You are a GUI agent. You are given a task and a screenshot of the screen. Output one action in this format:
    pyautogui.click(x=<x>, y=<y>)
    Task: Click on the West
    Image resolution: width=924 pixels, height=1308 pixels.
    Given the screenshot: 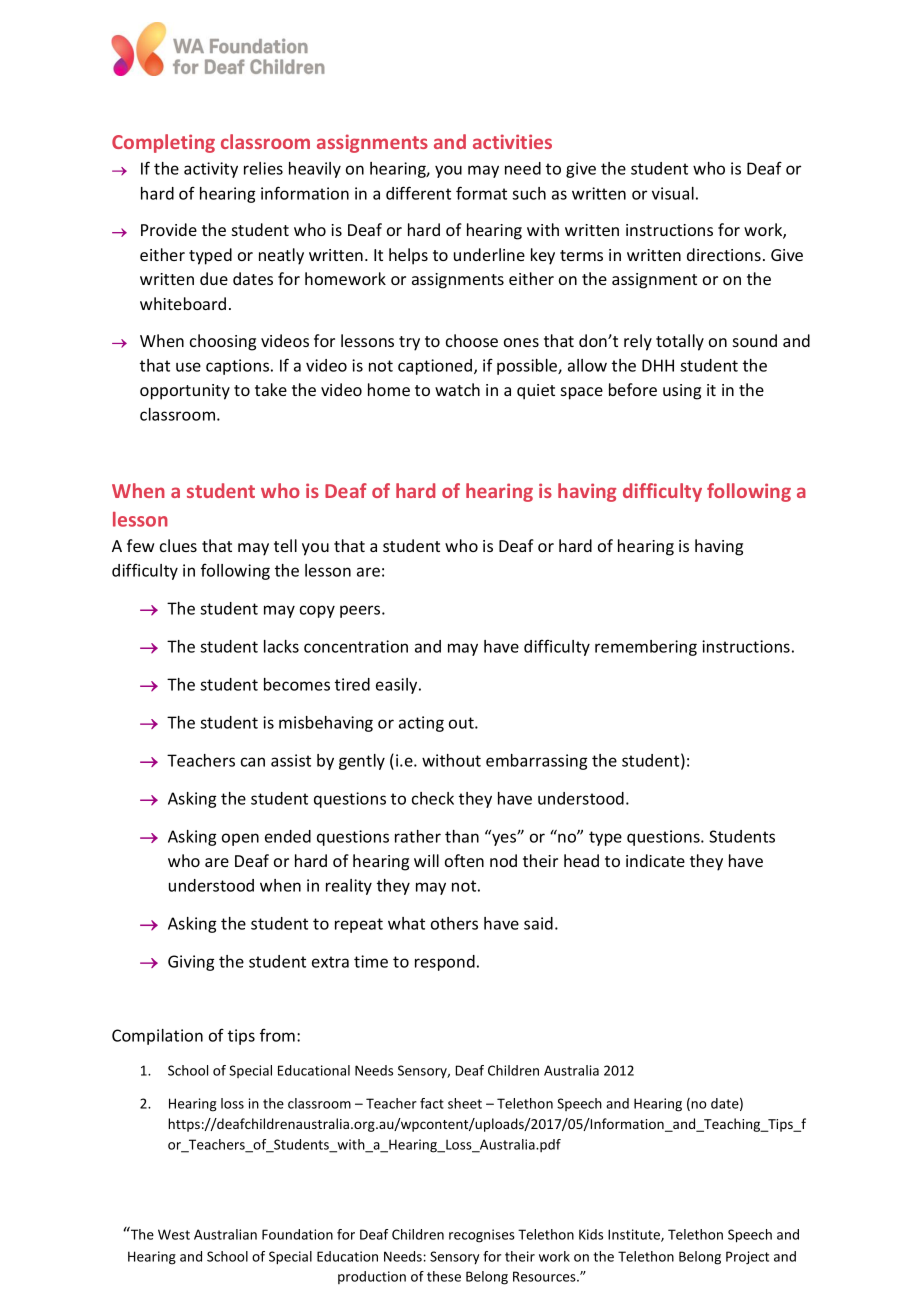 What is the action you would take?
    pyautogui.click(x=174, y=1234)
